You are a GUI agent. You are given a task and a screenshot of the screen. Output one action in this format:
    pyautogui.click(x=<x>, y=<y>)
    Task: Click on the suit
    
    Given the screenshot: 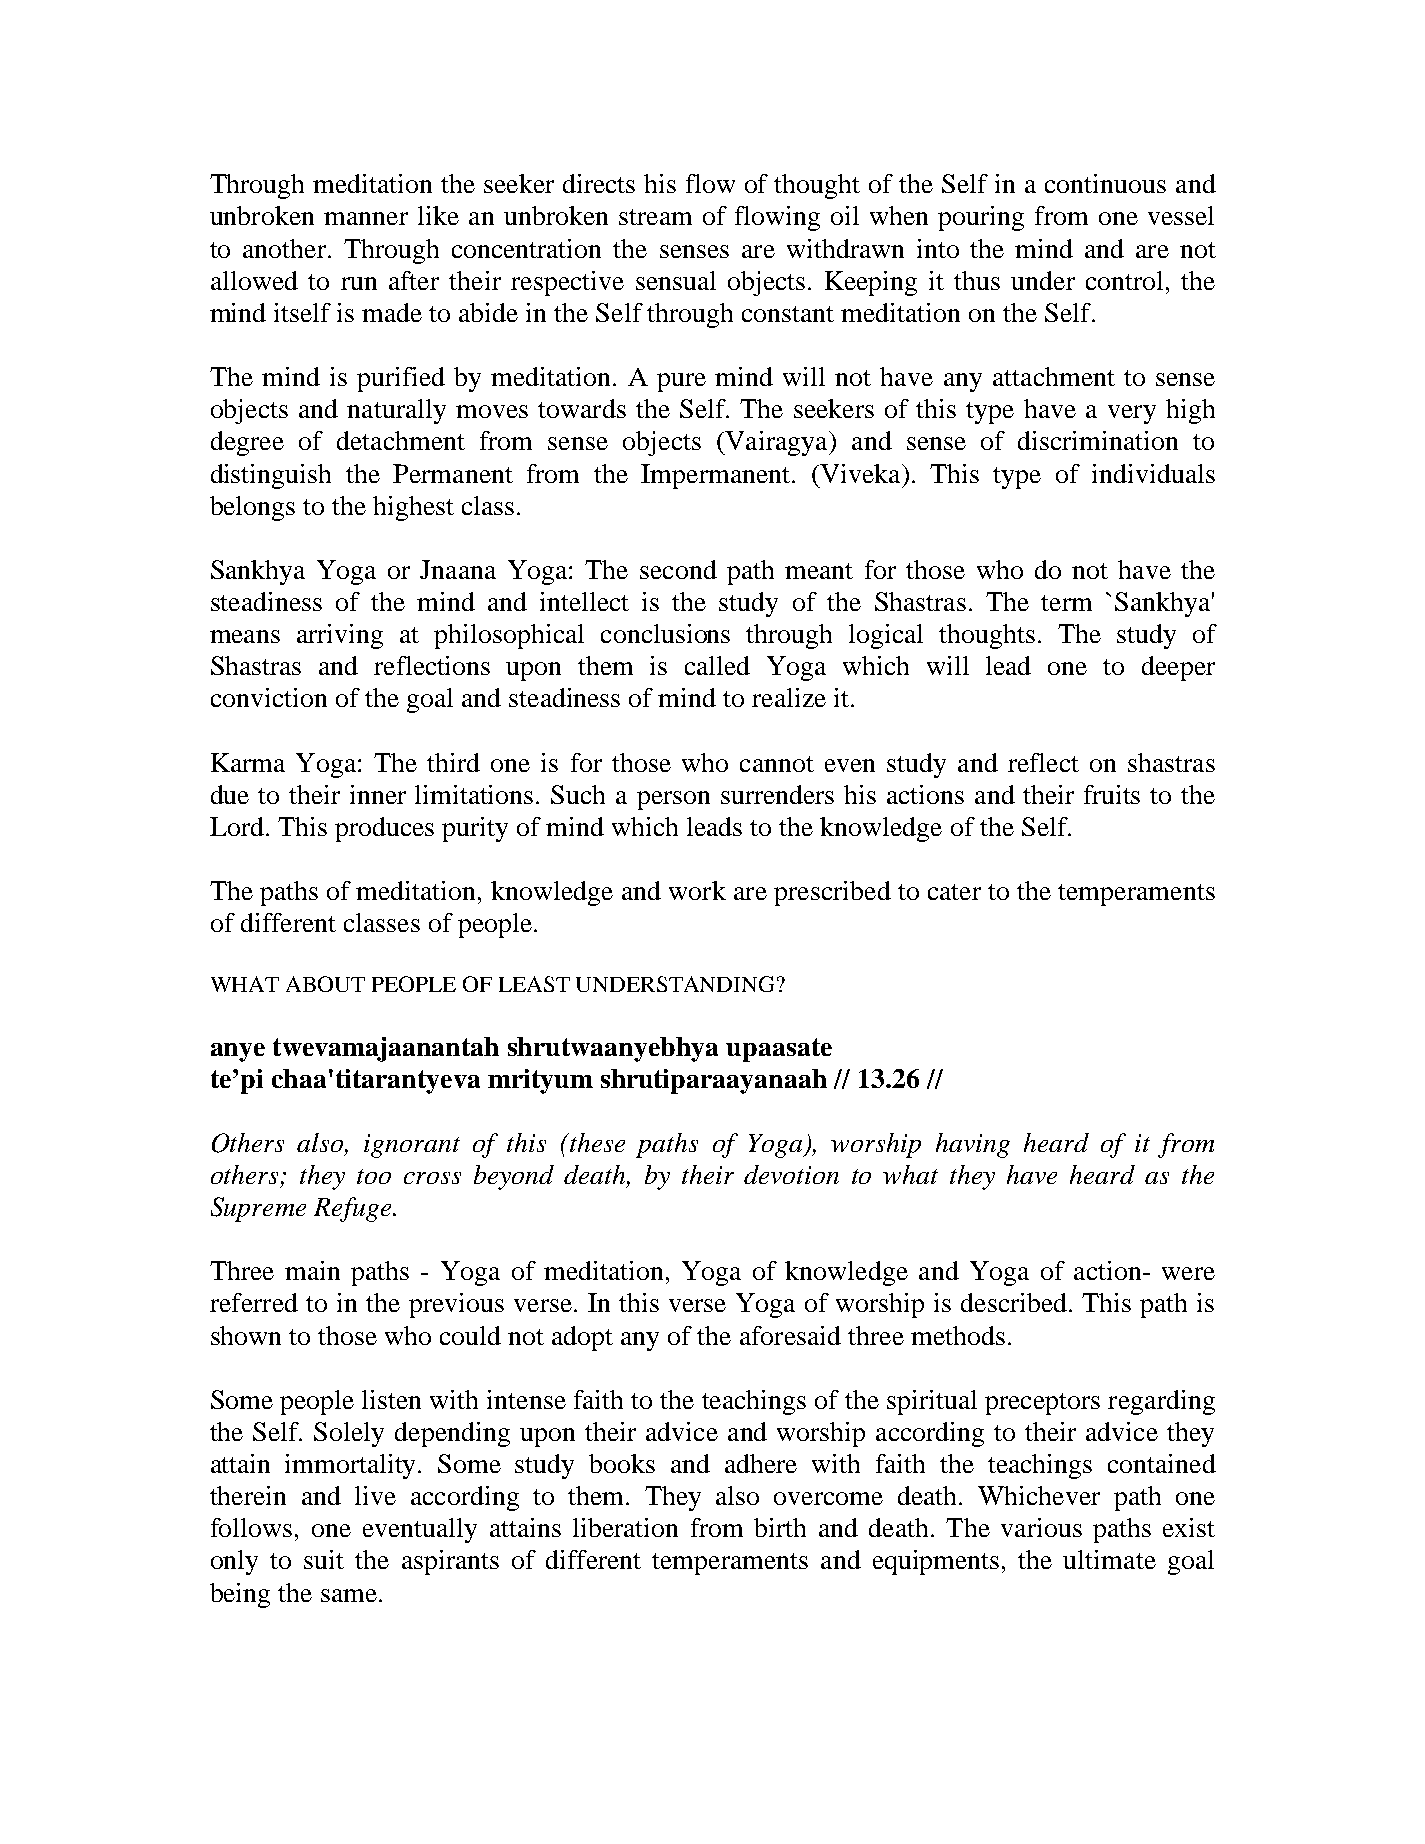 What is the action you would take?
    pyautogui.click(x=324, y=1559)
